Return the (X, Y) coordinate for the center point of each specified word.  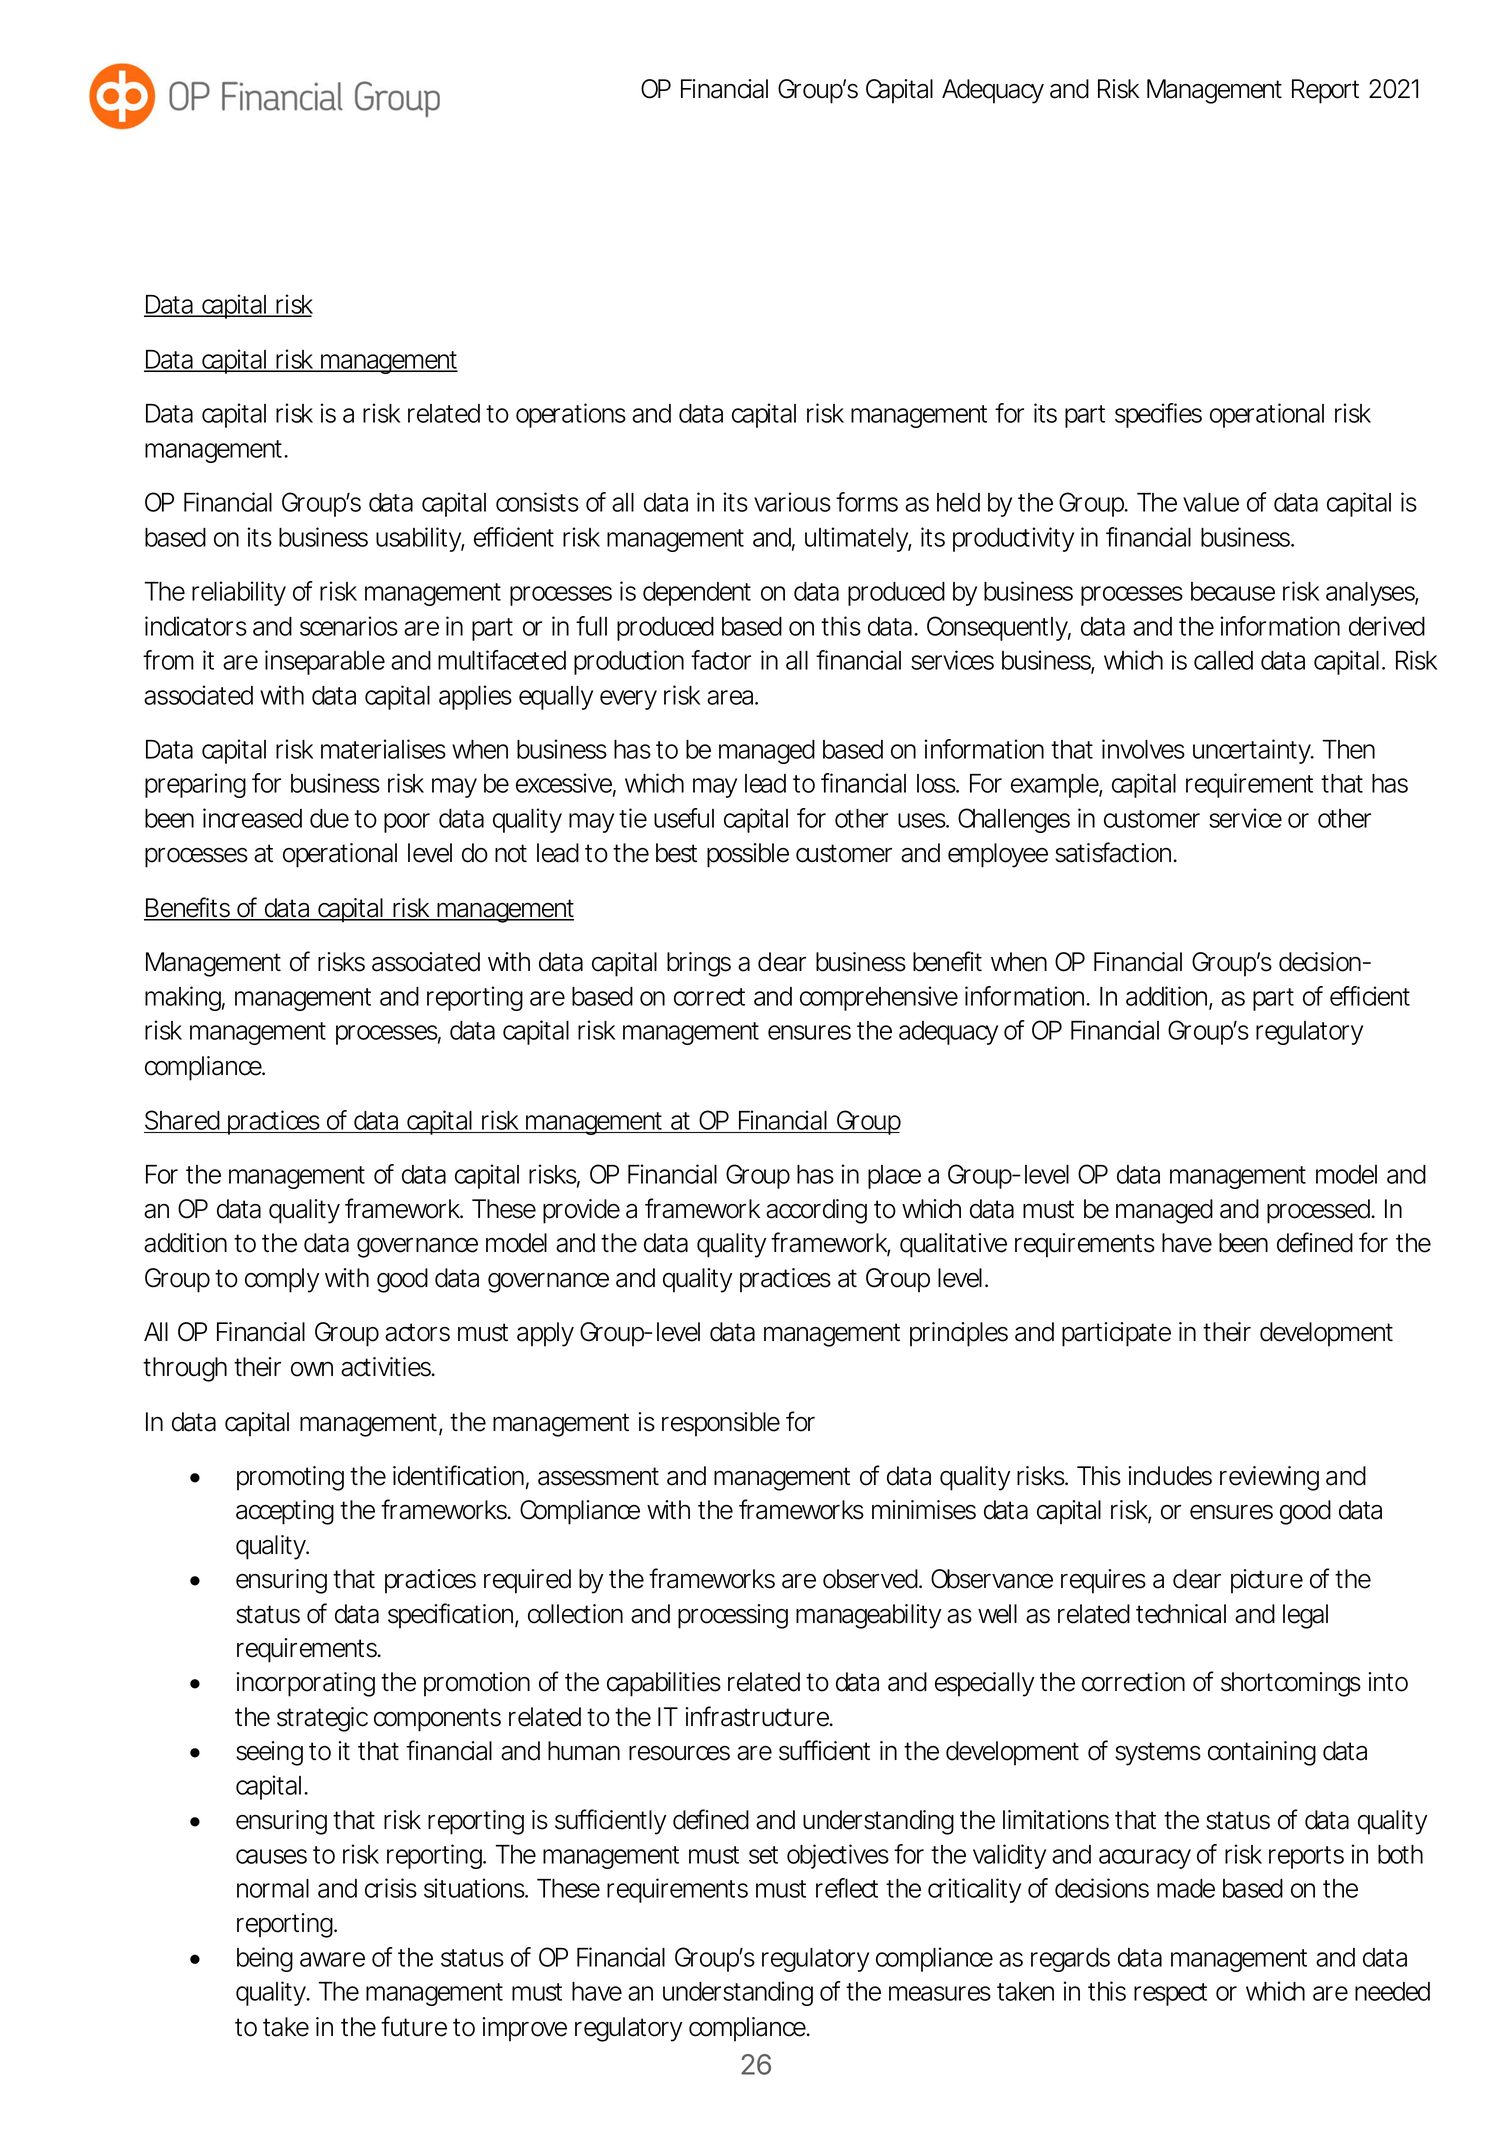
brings (699, 964)
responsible (721, 1424)
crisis (391, 1888)
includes (1170, 1476)
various (792, 502)
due (329, 818)
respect (1170, 1994)
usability (419, 539)
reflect (847, 1888)
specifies (1158, 415)
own (312, 1369)
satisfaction (1113, 852)
